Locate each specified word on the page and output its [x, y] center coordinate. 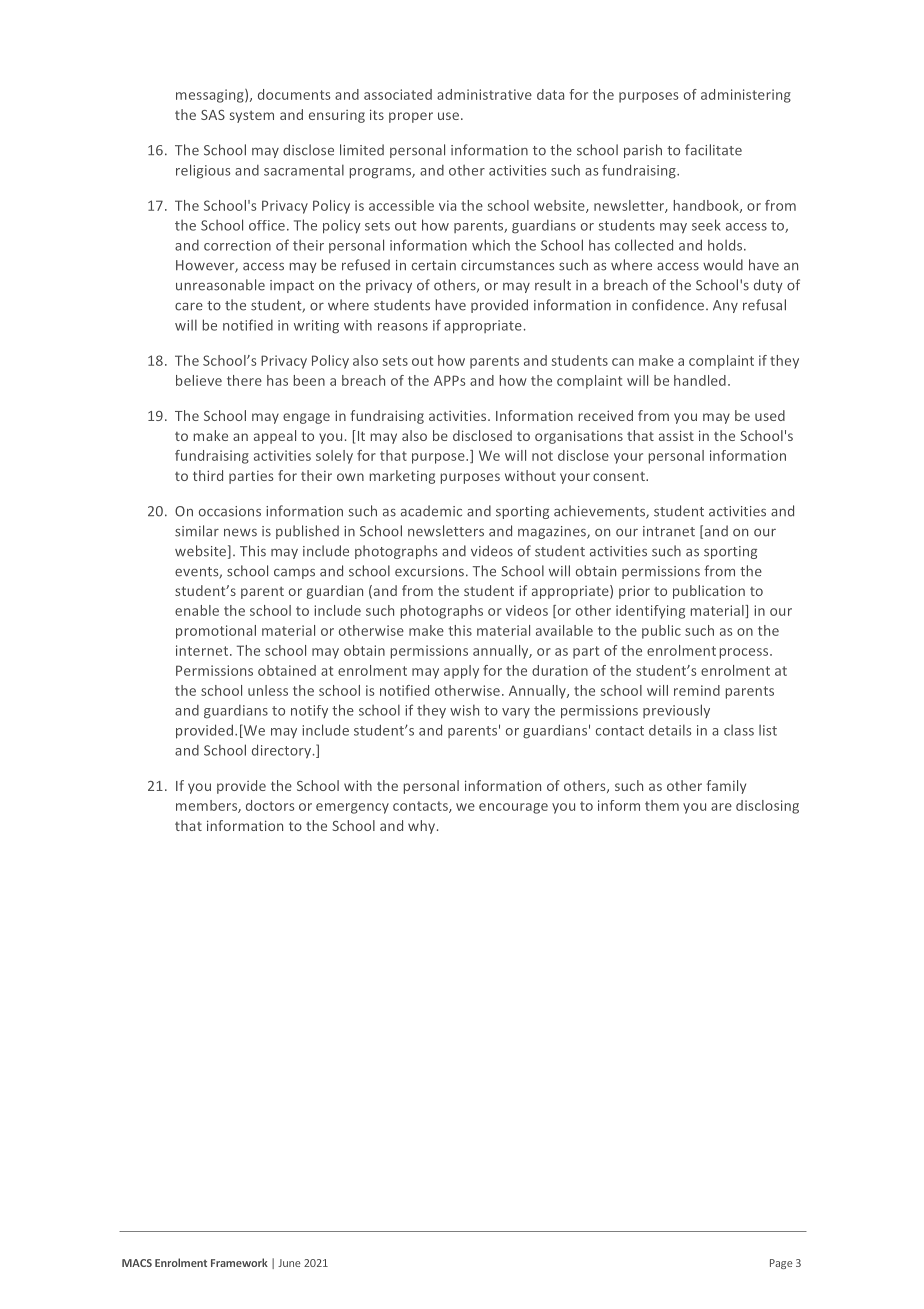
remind [697, 690]
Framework [239, 1262]
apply [461, 672]
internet [203, 650]
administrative [484, 94]
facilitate [713, 150]
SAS [213, 115]
